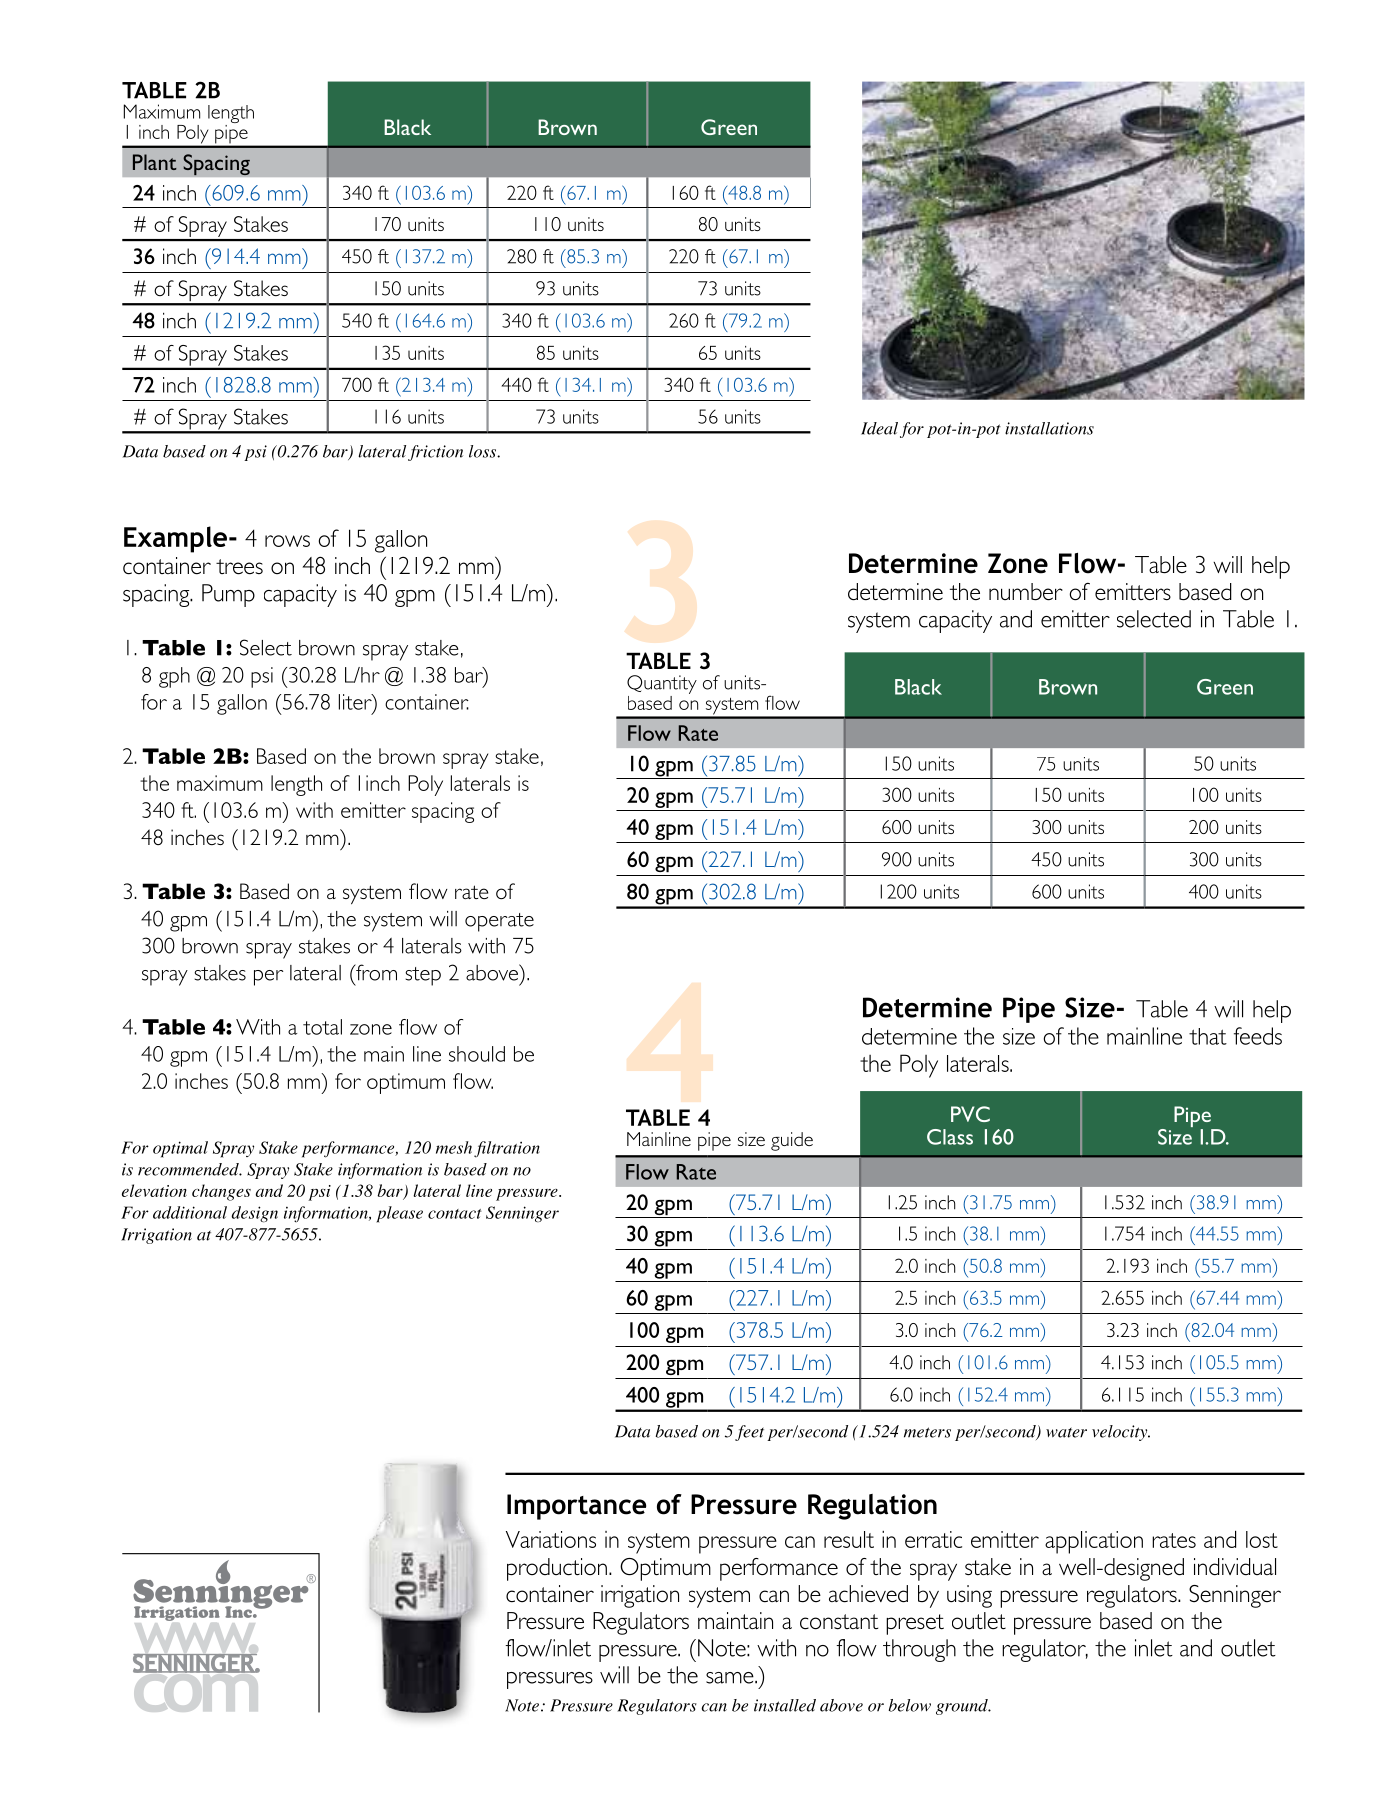 This image has height=1794, width=1386. Describe the element at coordinates (792, 1141) in the image. I see `guide` at that location.
